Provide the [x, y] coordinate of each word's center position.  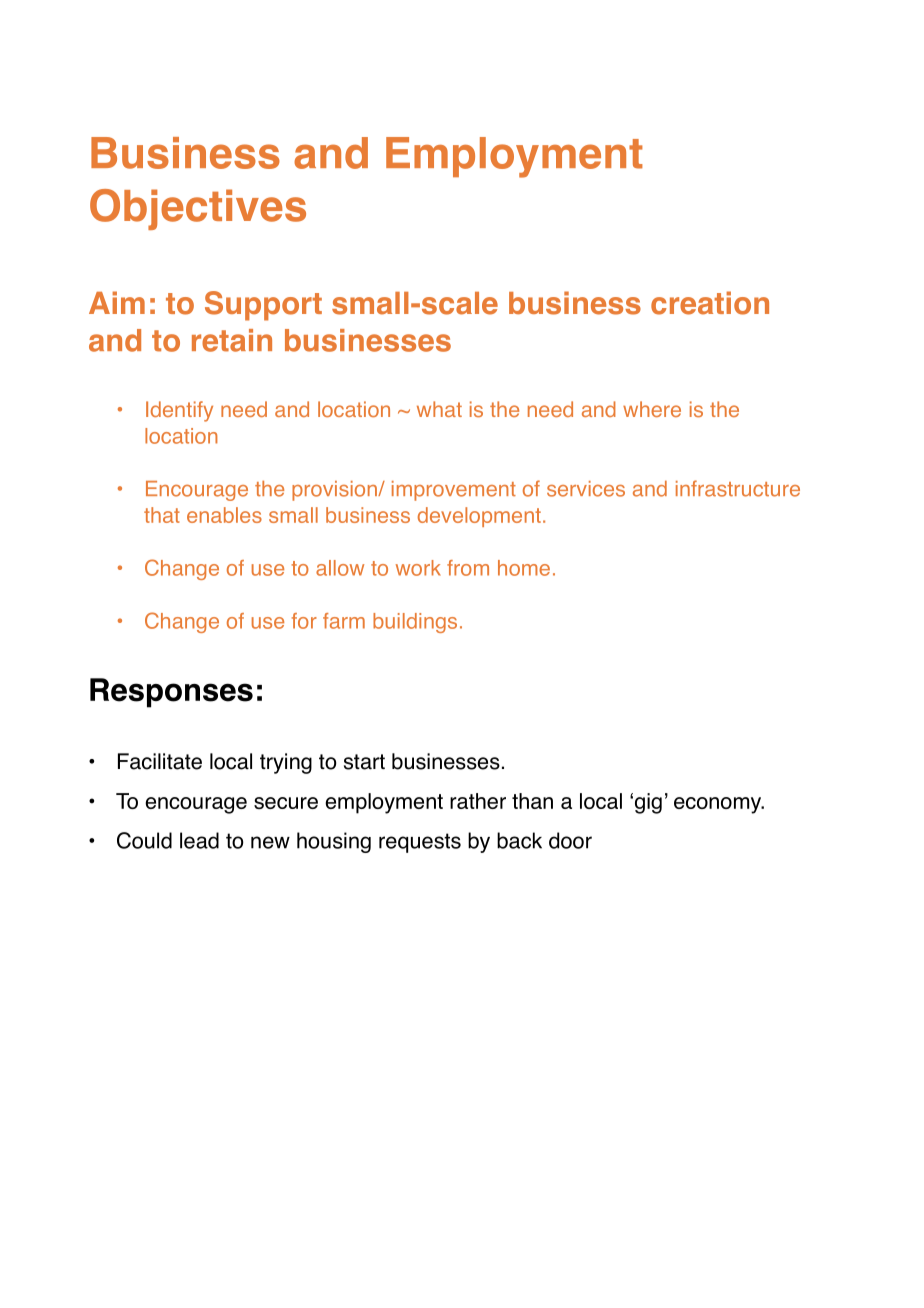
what [439, 409]
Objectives [198, 209]
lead [199, 840]
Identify [179, 411]
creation [710, 303]
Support [263, 306]
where [652, 409]
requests [420, 843]
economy [719, 805]
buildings [415, 623]
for [304, 621]
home [524, 568]
